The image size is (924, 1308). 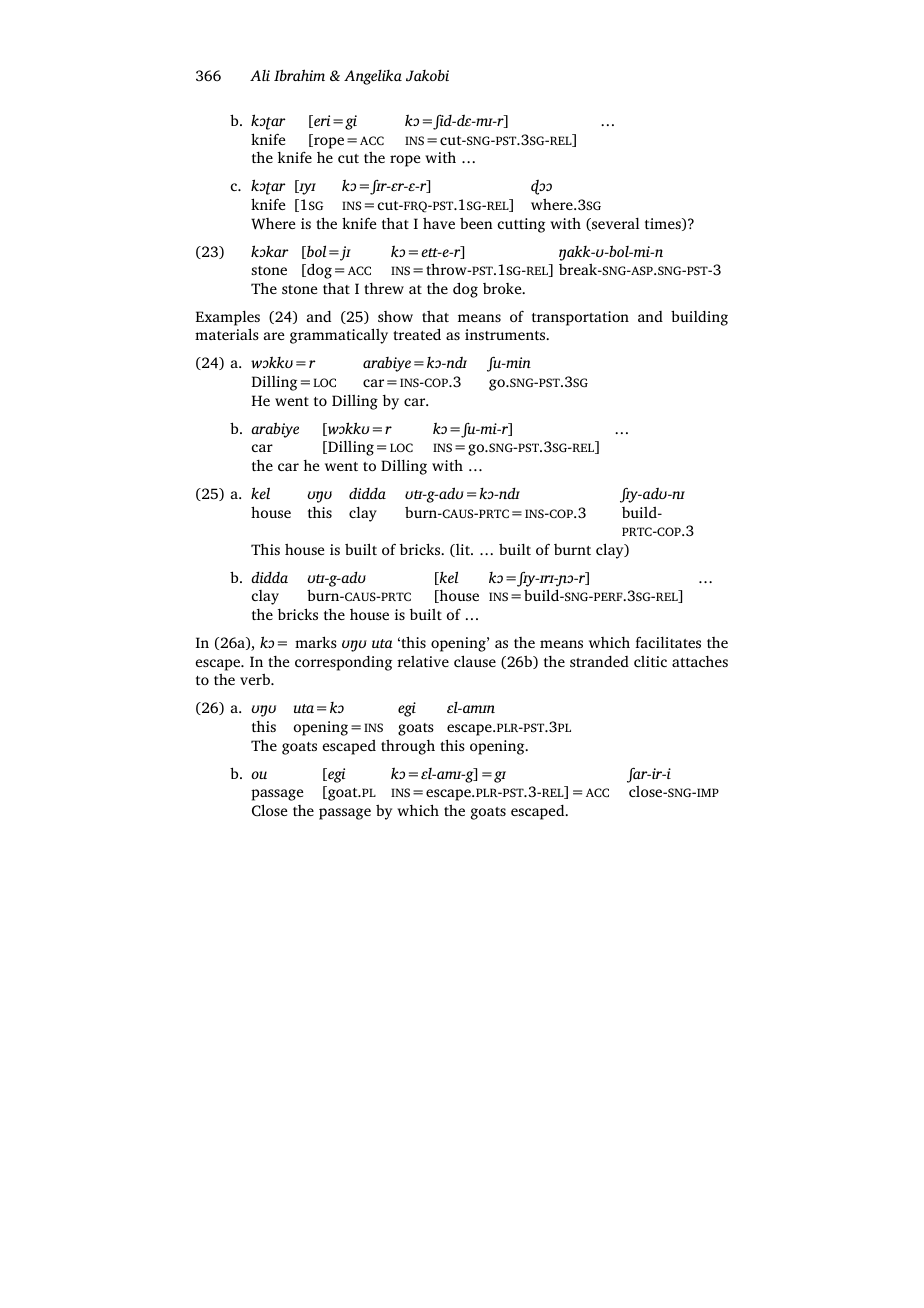 I want to click on Ibrahim, so click(x=299, y=75).
